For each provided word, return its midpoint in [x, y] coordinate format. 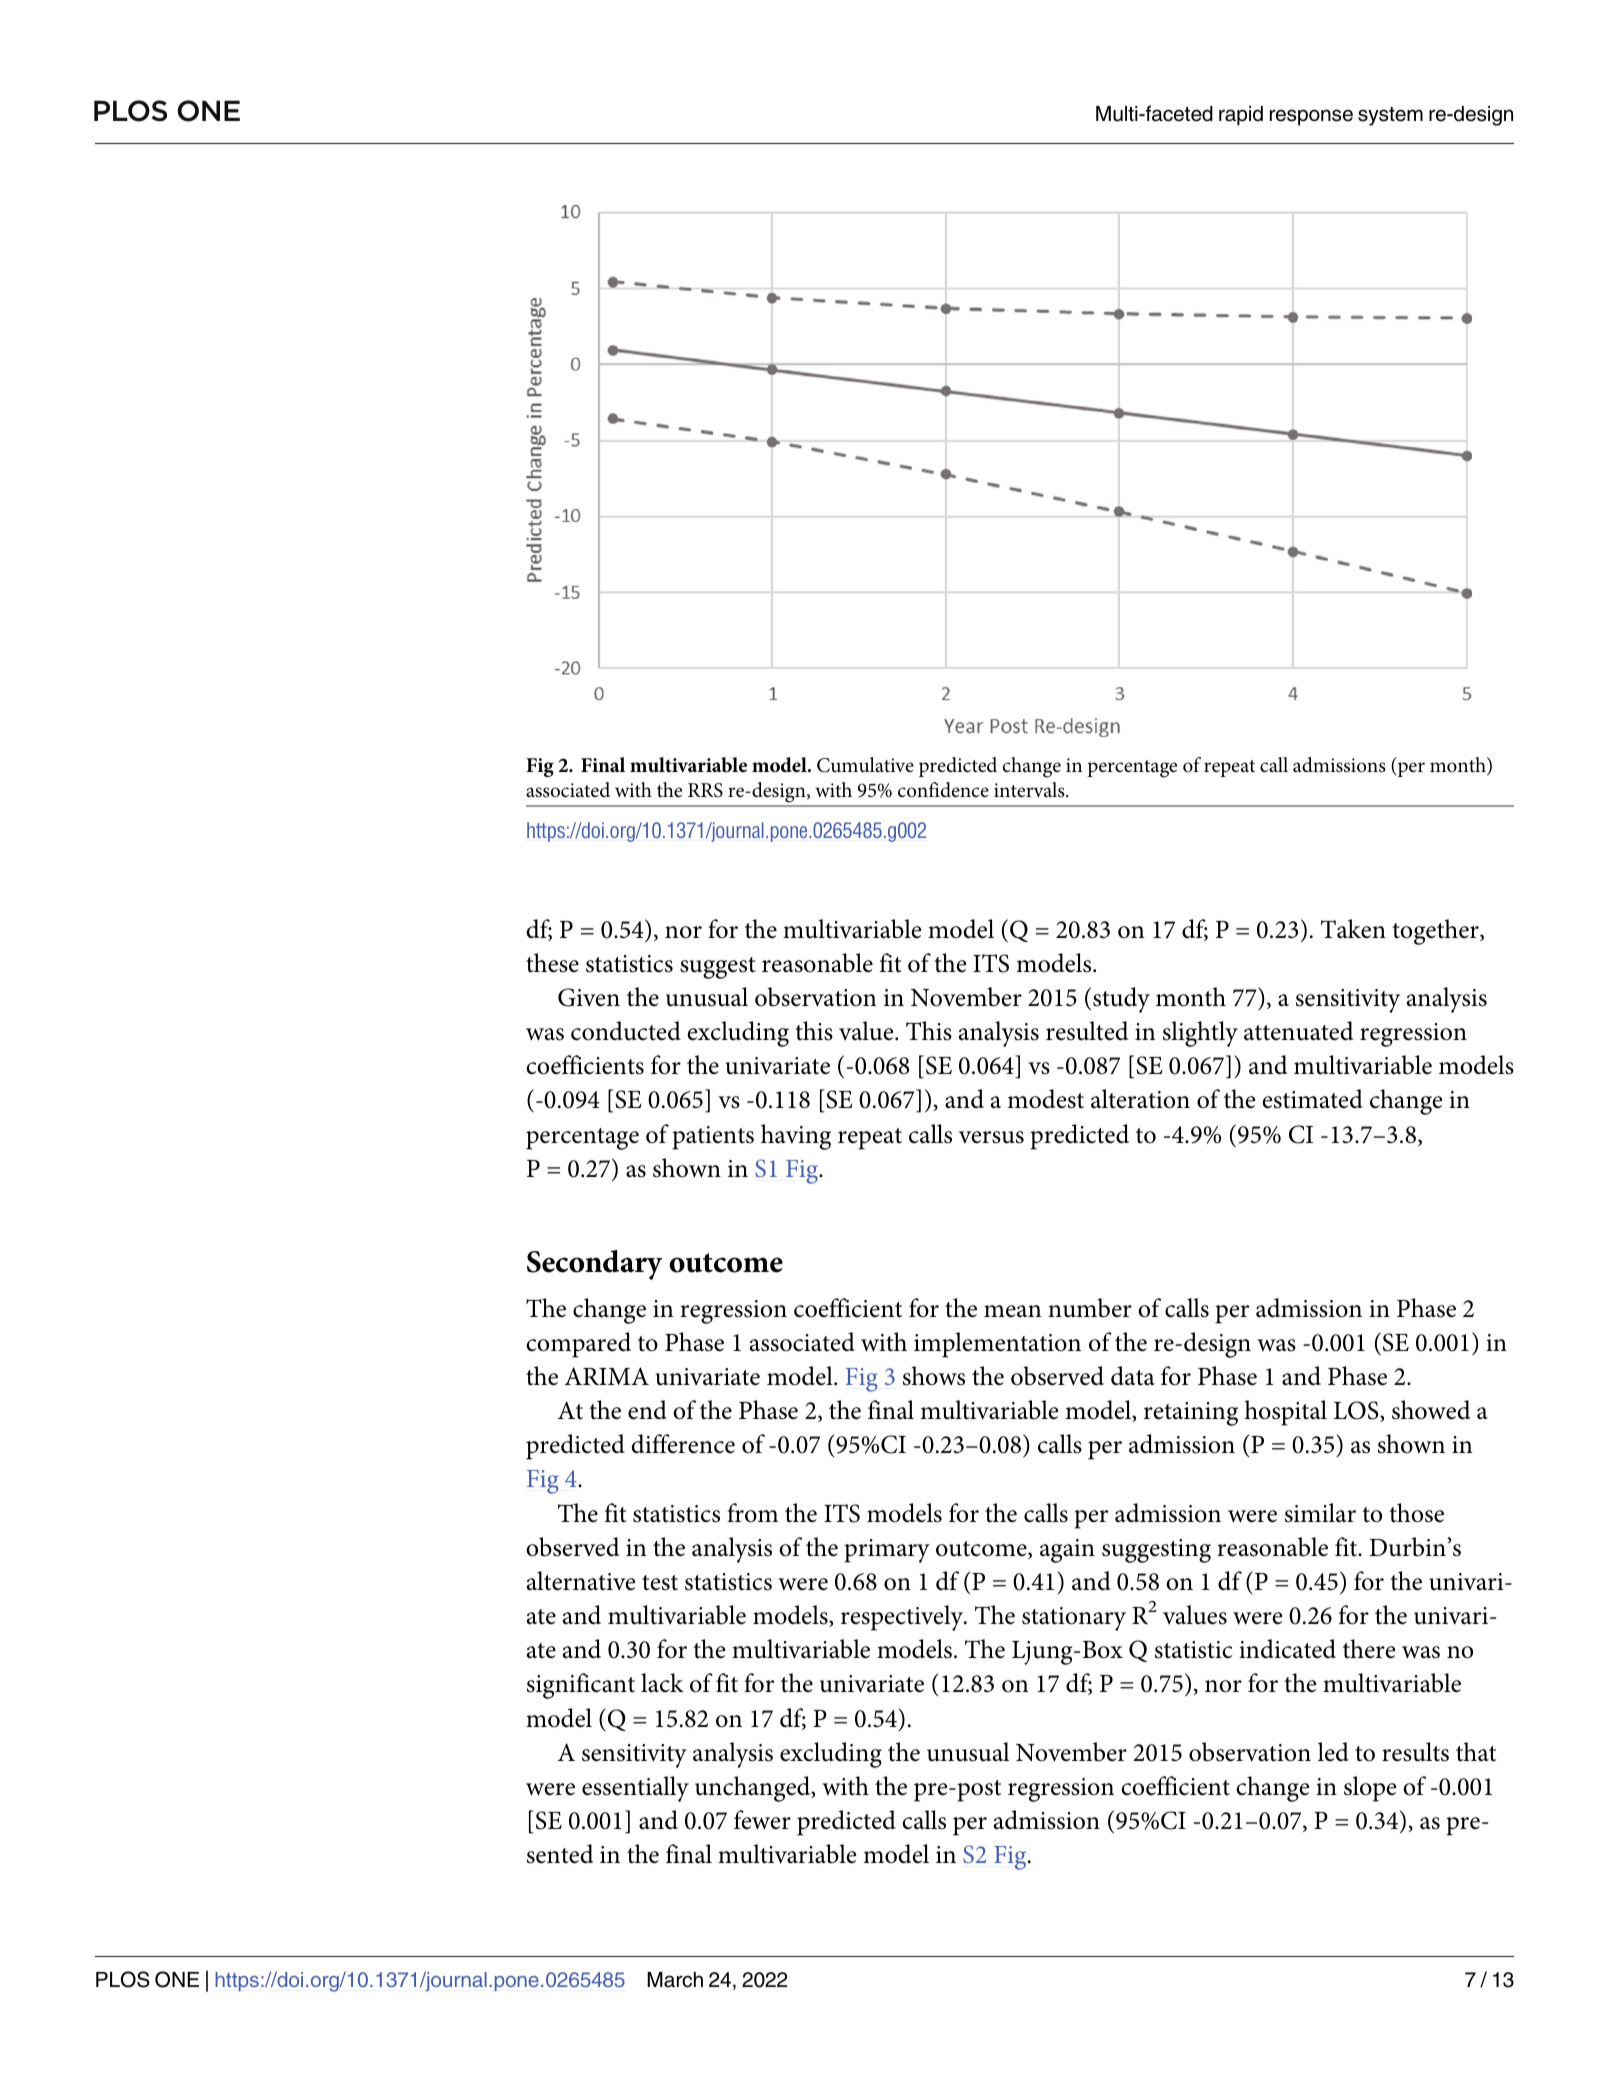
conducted [626, 1031]
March [675, 1980]
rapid [1241, 116]
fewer [762, 1820]
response [1311, 117]
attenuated [1298, 1031]
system [1390, 116]
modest [1045, 1099]
